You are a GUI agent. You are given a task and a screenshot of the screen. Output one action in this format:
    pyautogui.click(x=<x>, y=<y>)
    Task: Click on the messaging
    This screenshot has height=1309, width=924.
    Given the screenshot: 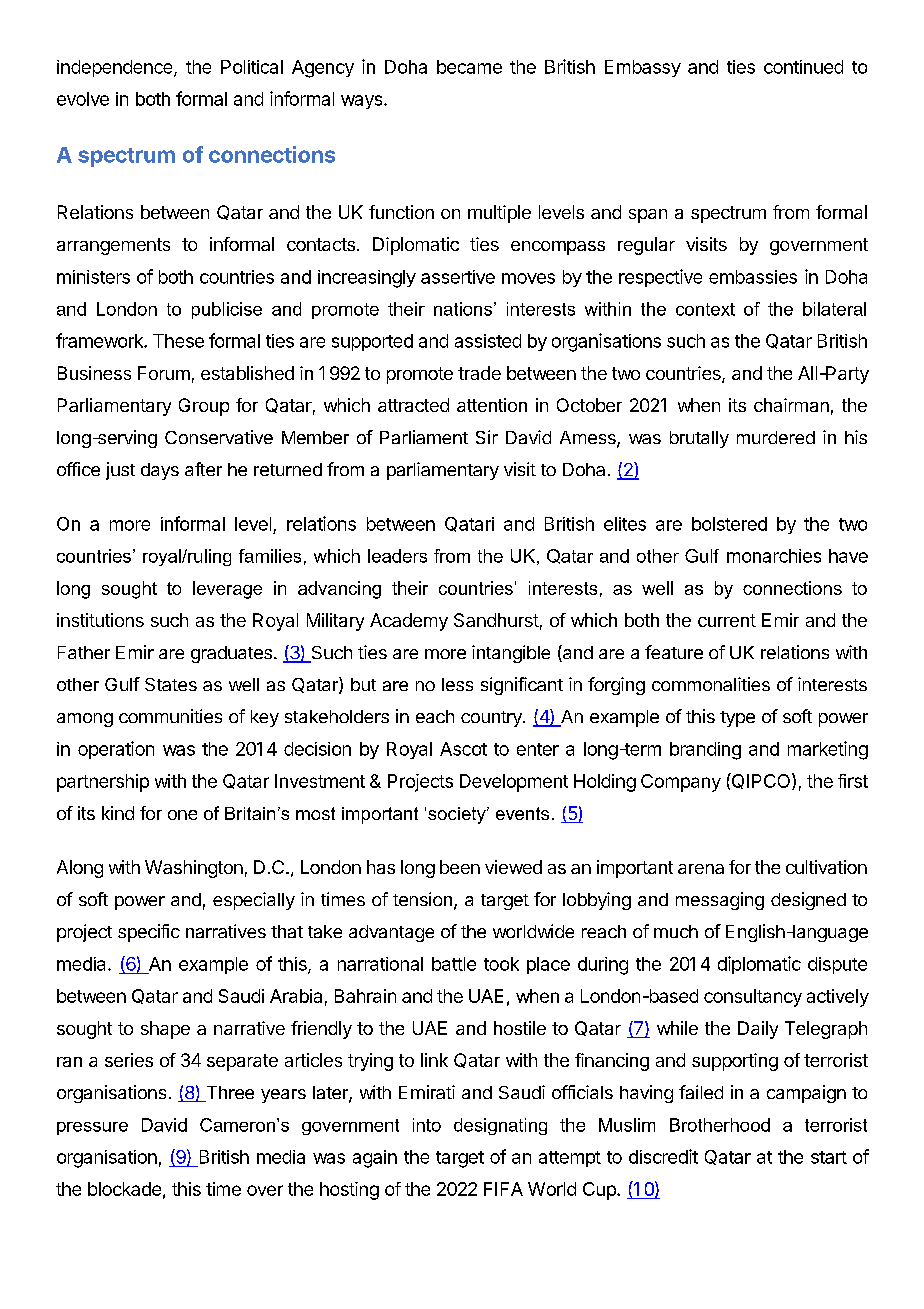 What is the action you would take?
    pyautogui.click(x=720, y=901)
